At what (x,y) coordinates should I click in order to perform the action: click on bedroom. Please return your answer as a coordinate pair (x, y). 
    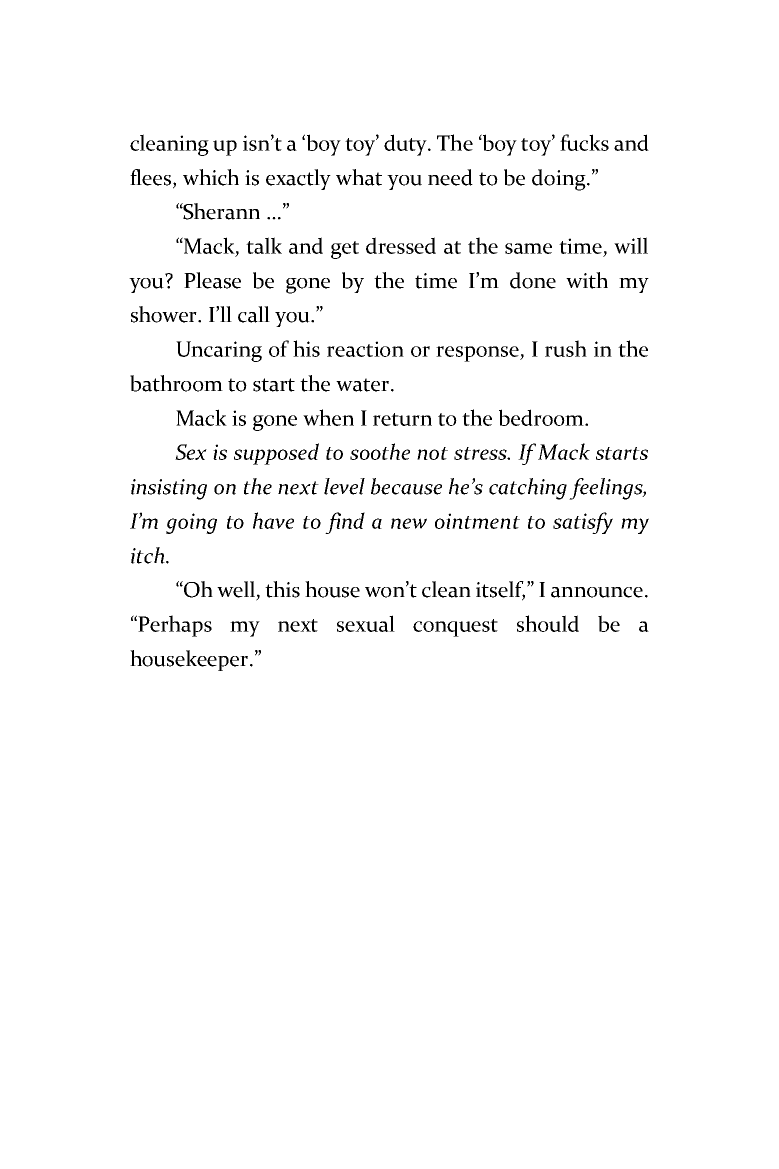
    Looking at the image, I should click on (542, 417).
